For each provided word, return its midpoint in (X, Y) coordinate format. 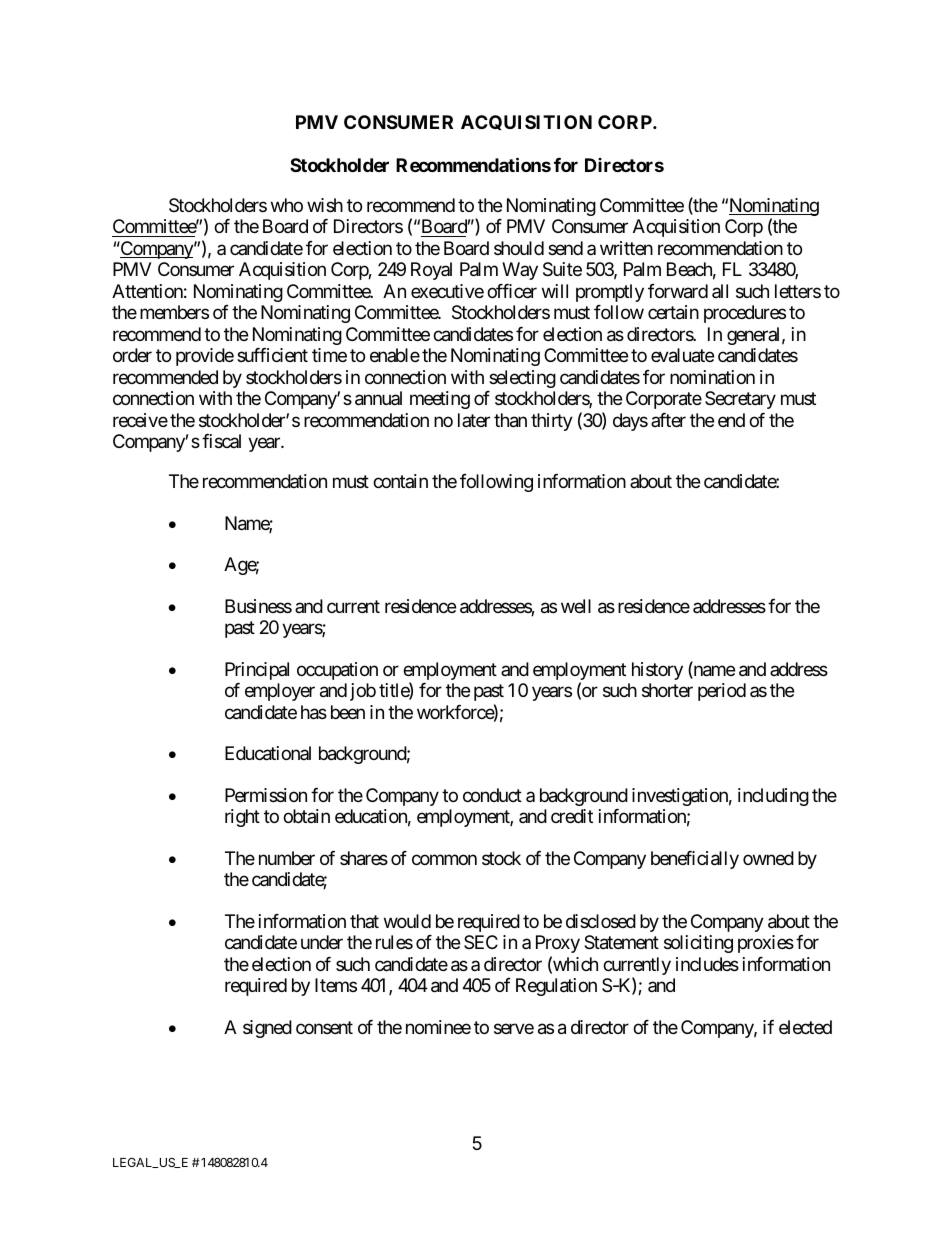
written (626, 248)
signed (267, 1029)
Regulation (556, 987)
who (287, 205)
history (657, 671)
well (576, 606)
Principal (257, 671)
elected (805, 1027)
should (519, 248)
